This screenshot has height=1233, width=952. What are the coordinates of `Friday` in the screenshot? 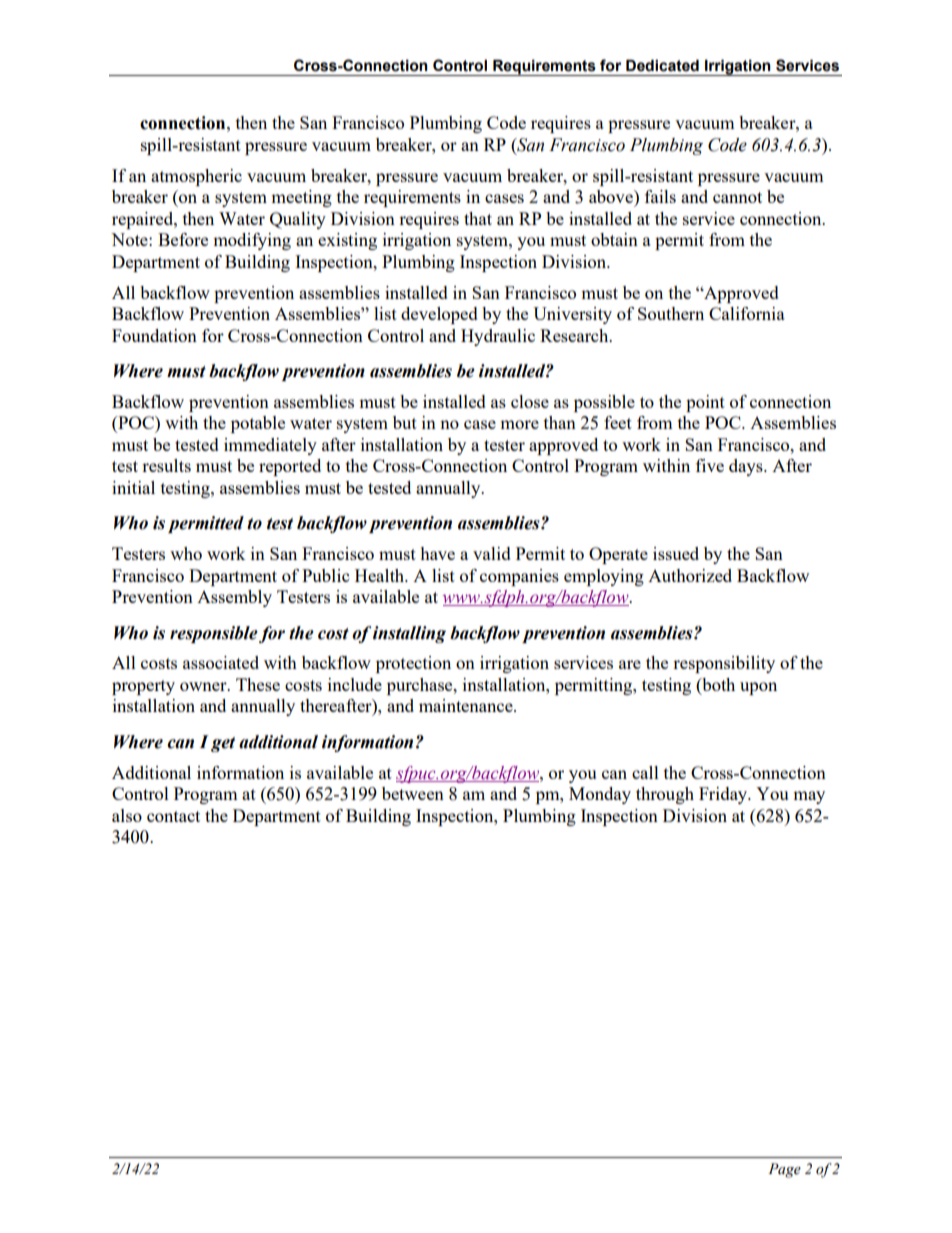 It's located at (724, 795).
